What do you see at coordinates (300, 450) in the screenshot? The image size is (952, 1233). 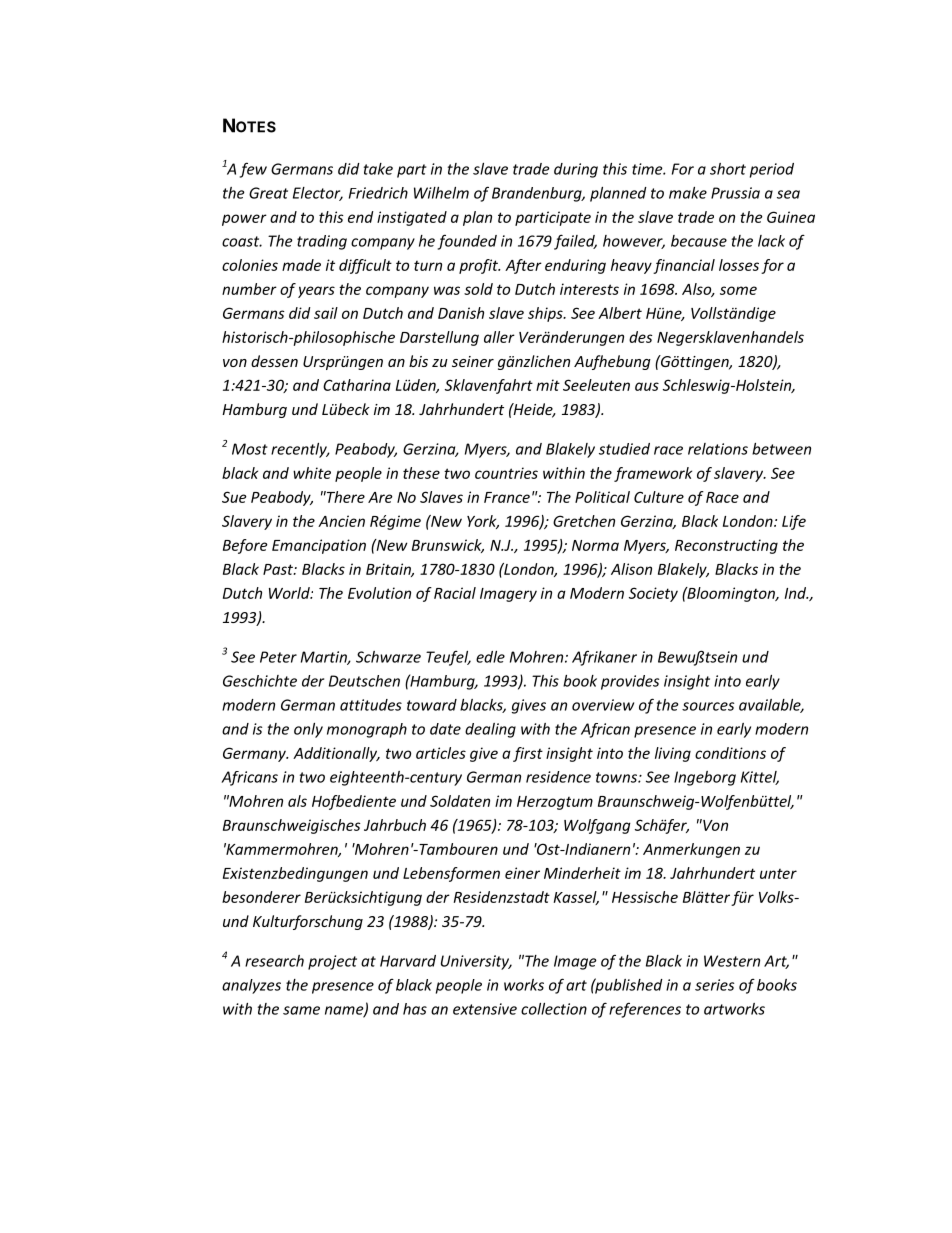 I see `recently` at bounding box center [300, 450].
